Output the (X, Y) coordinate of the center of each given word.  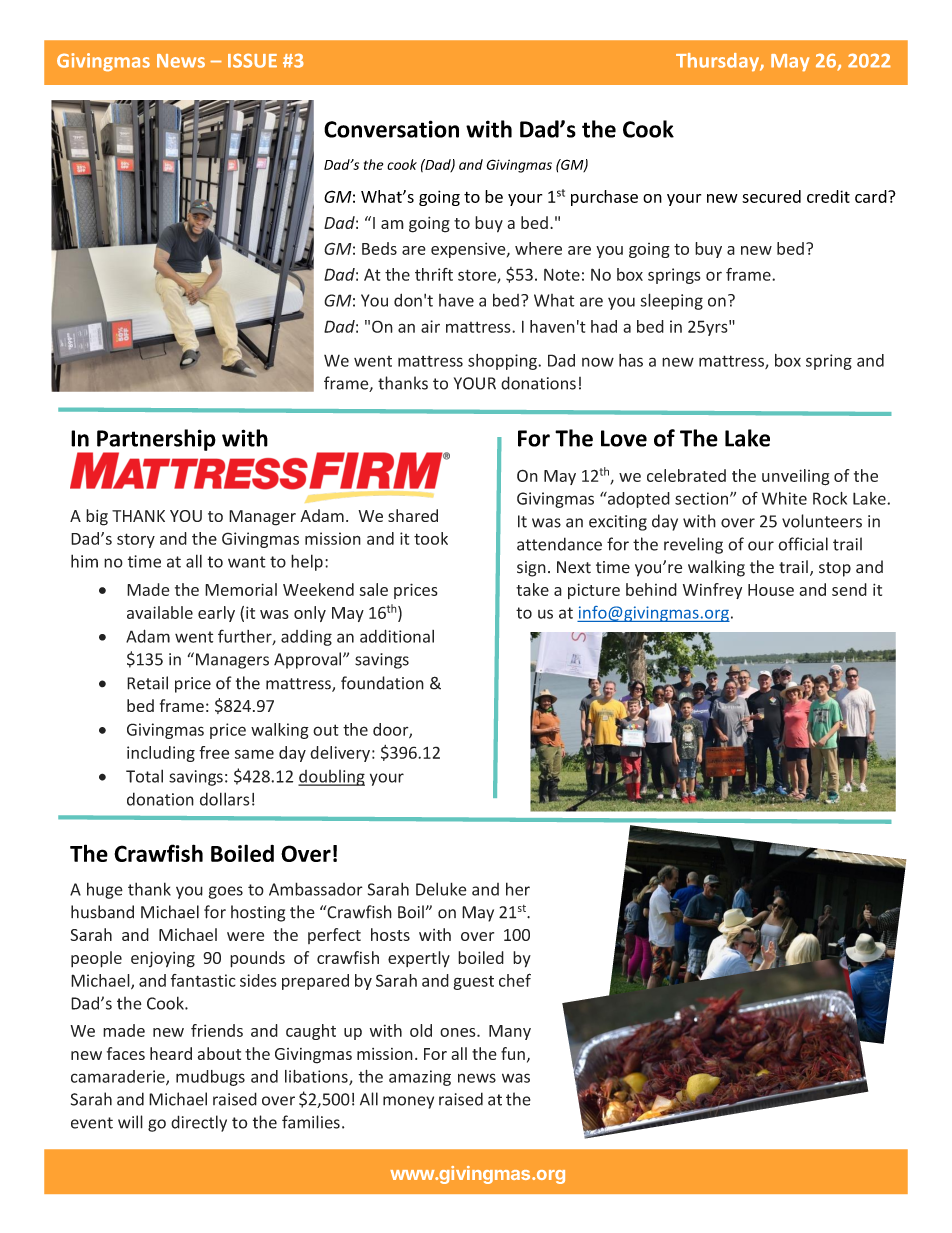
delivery (340, 754)
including (161, 754)
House (771, 590)
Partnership (156, 441)
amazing (420, 1078)
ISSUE (252, 60)
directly (199, 1123)
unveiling (796, 477)
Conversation (391, 129)
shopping (503, 362)
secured (771, 196)
